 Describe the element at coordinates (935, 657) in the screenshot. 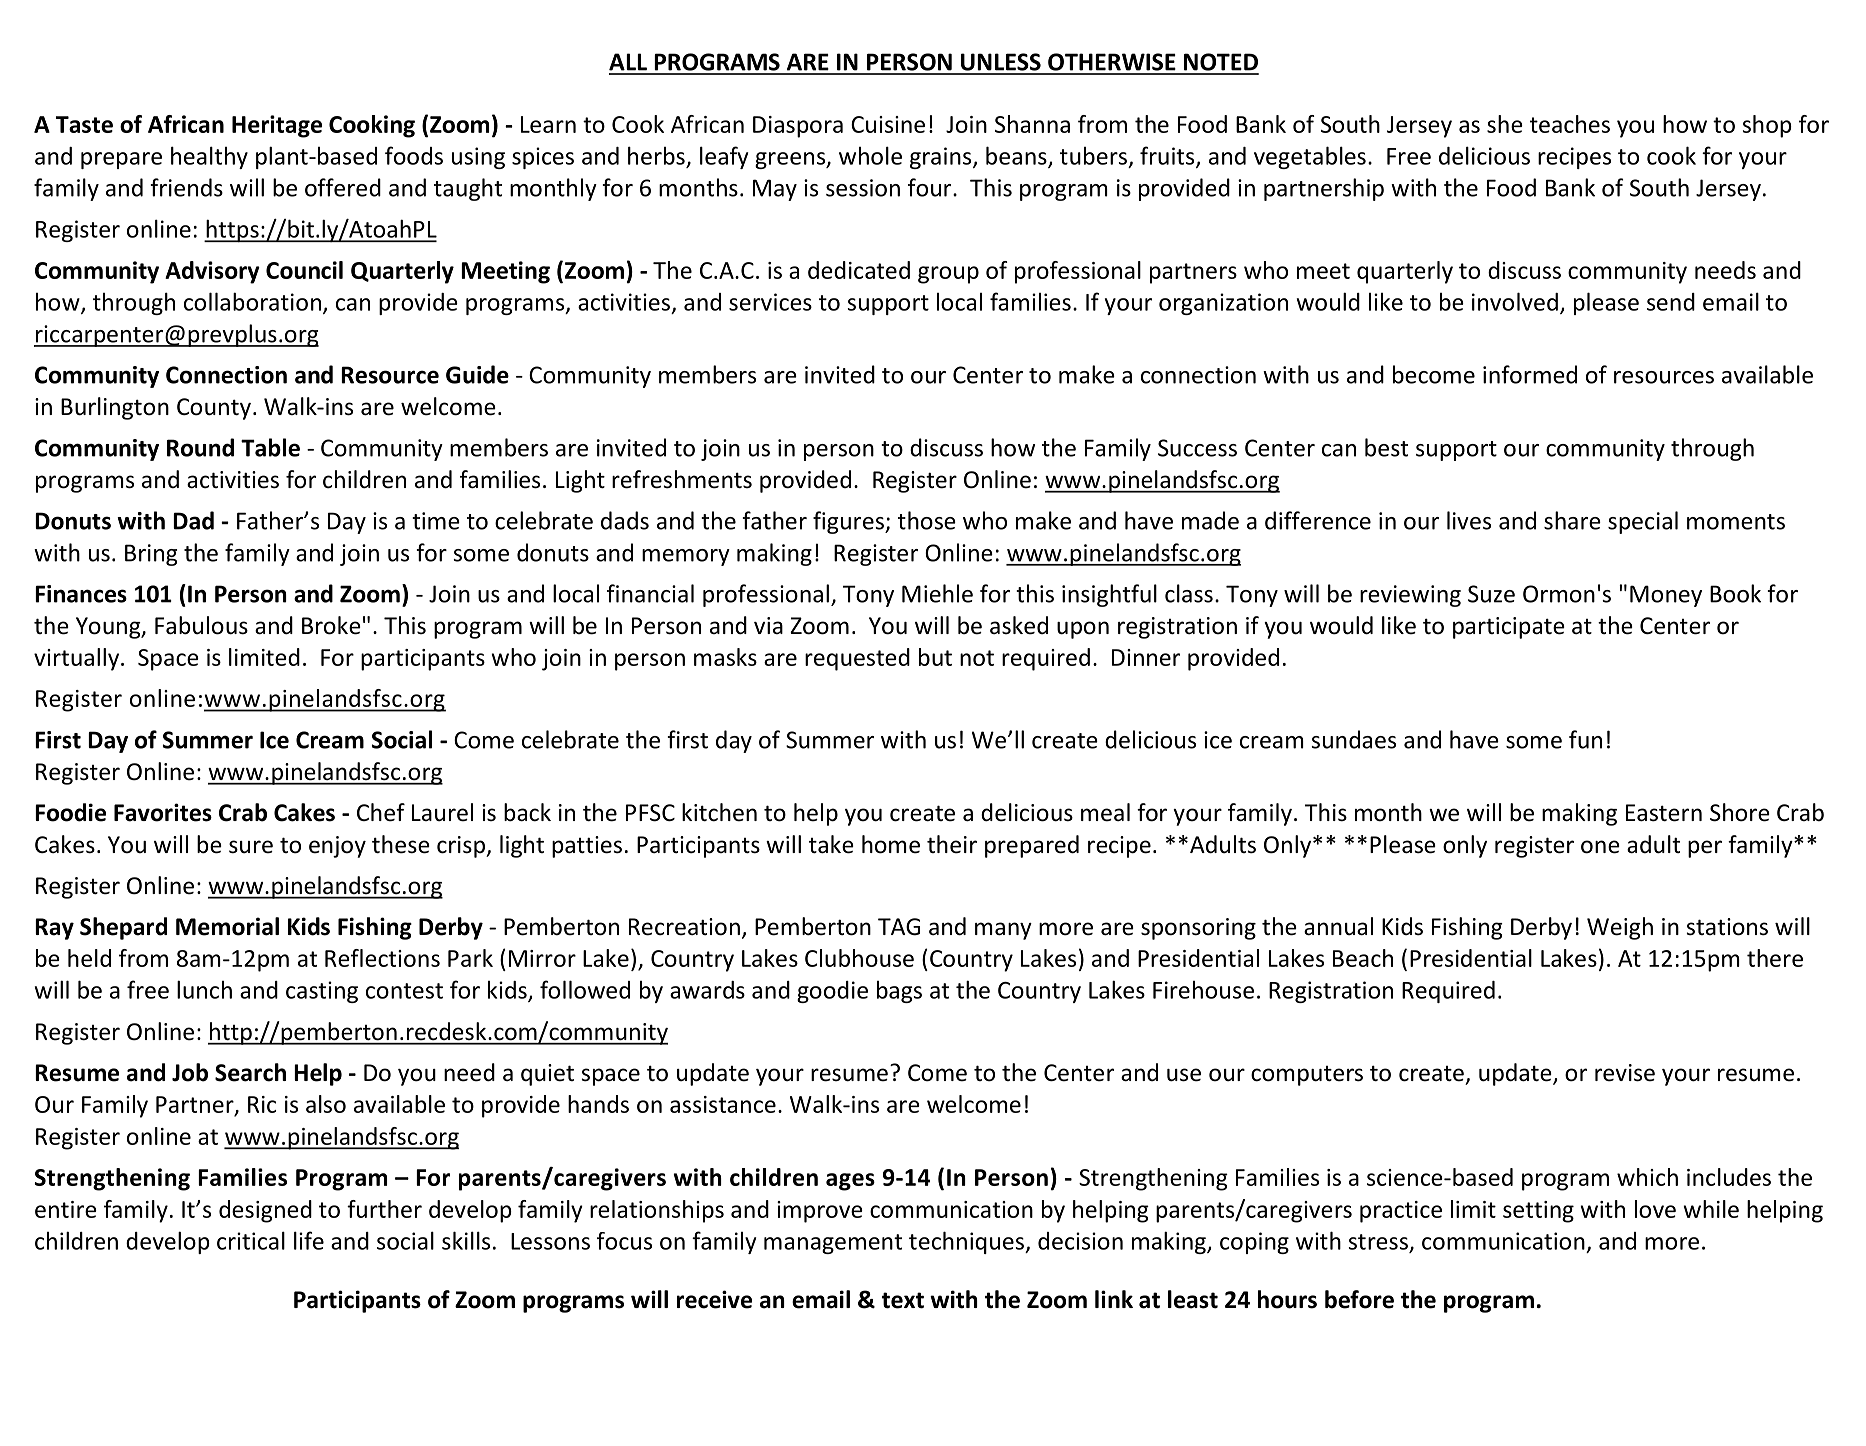

I see `but` at that location.
